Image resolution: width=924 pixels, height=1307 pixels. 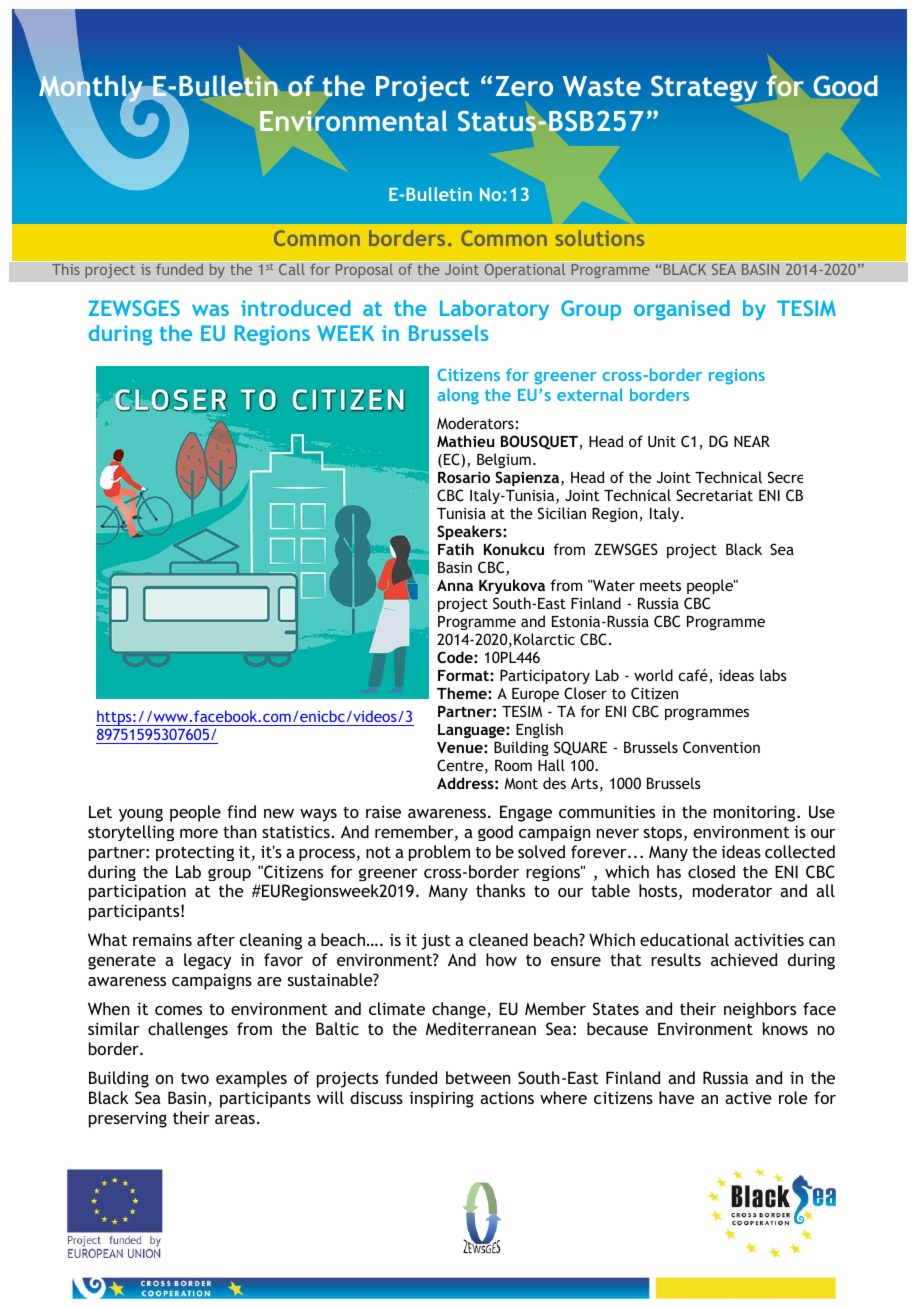 What do you see at coordinates (752, 441) in the screenshot?
I see `NEAR` at bounding box center [752, 441].
